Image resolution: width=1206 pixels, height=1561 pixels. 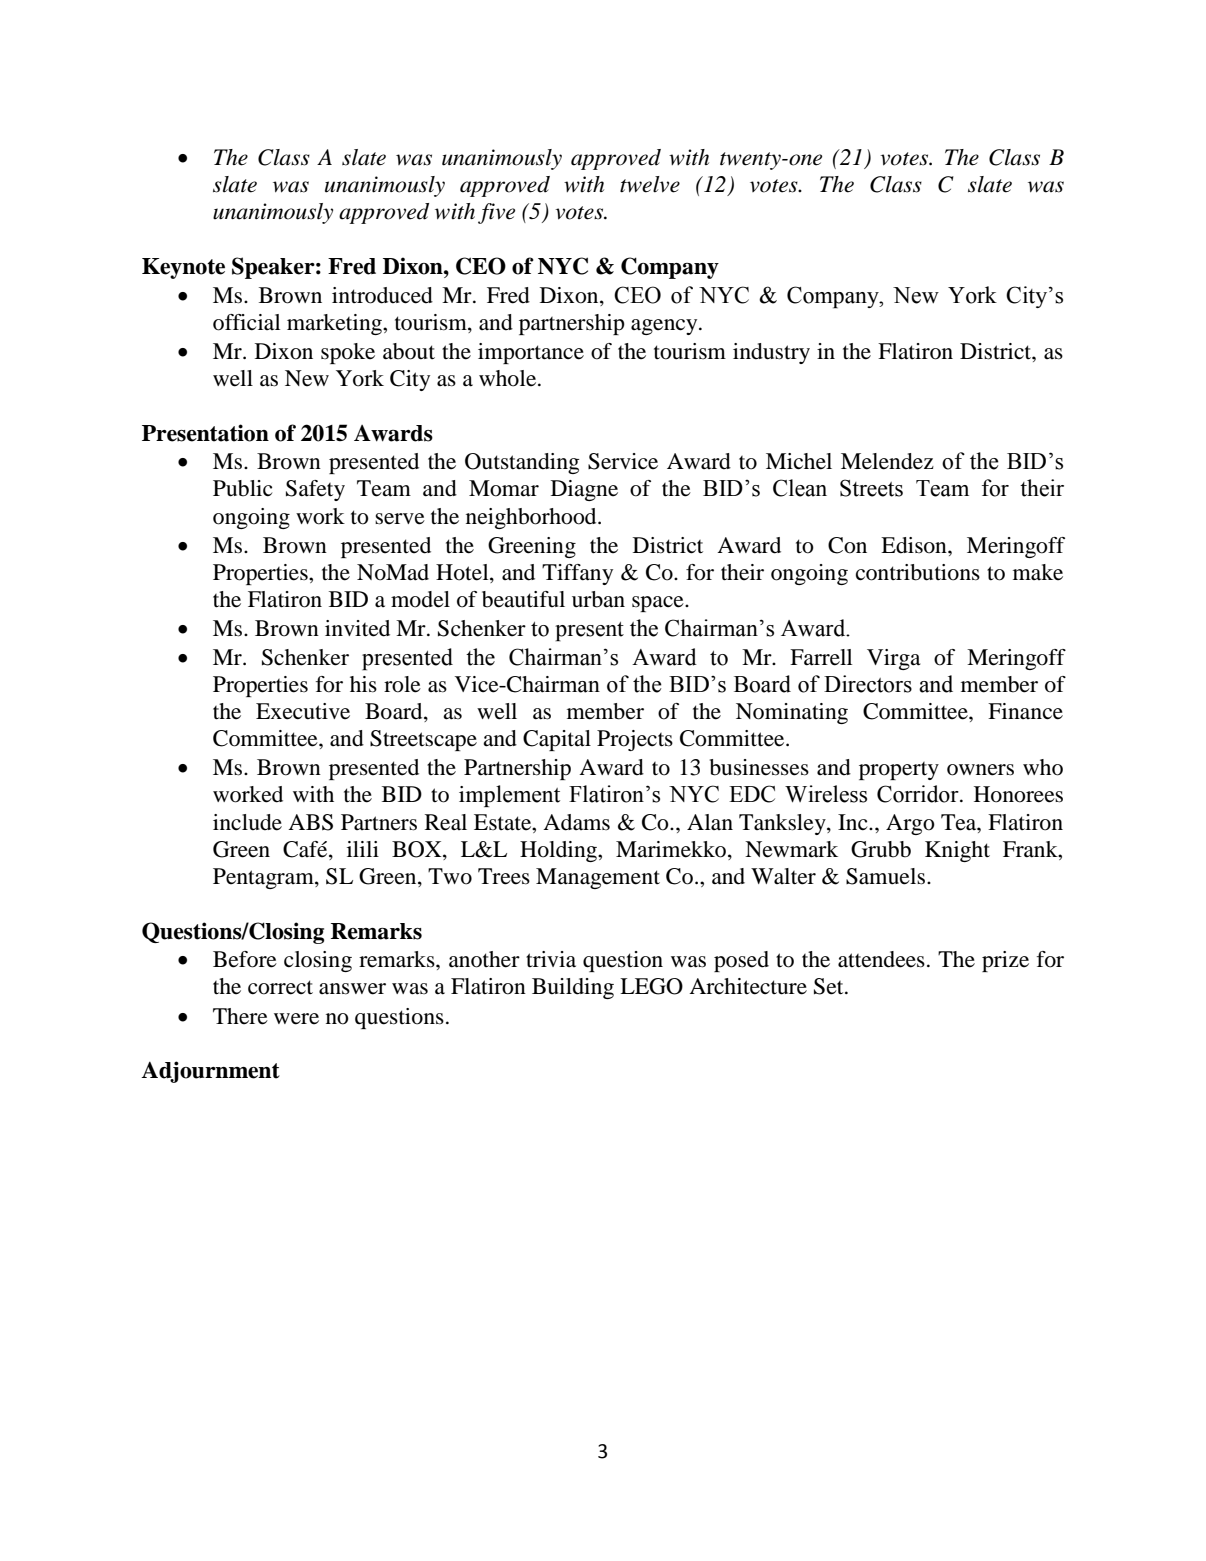 What do you see at coordinates (573, 988) in the screenshot?
I see `Building` at bounding box center [573, 988].
